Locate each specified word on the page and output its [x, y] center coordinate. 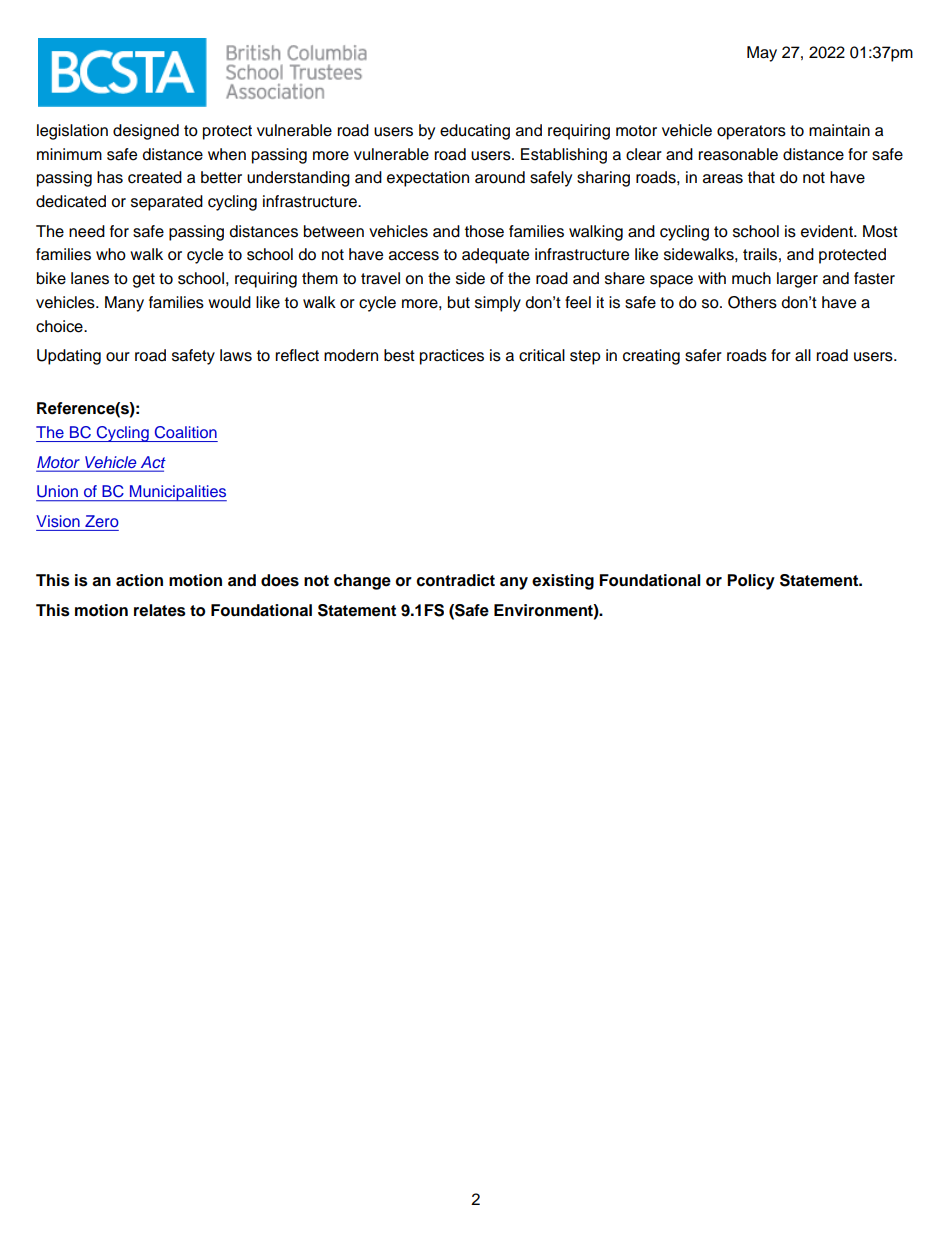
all [803, 355]
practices [452, 357]
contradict [455, 580]
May [762, 54]
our [118, 357]
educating [475, 132]
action [139, 580]
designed [146, 132]
